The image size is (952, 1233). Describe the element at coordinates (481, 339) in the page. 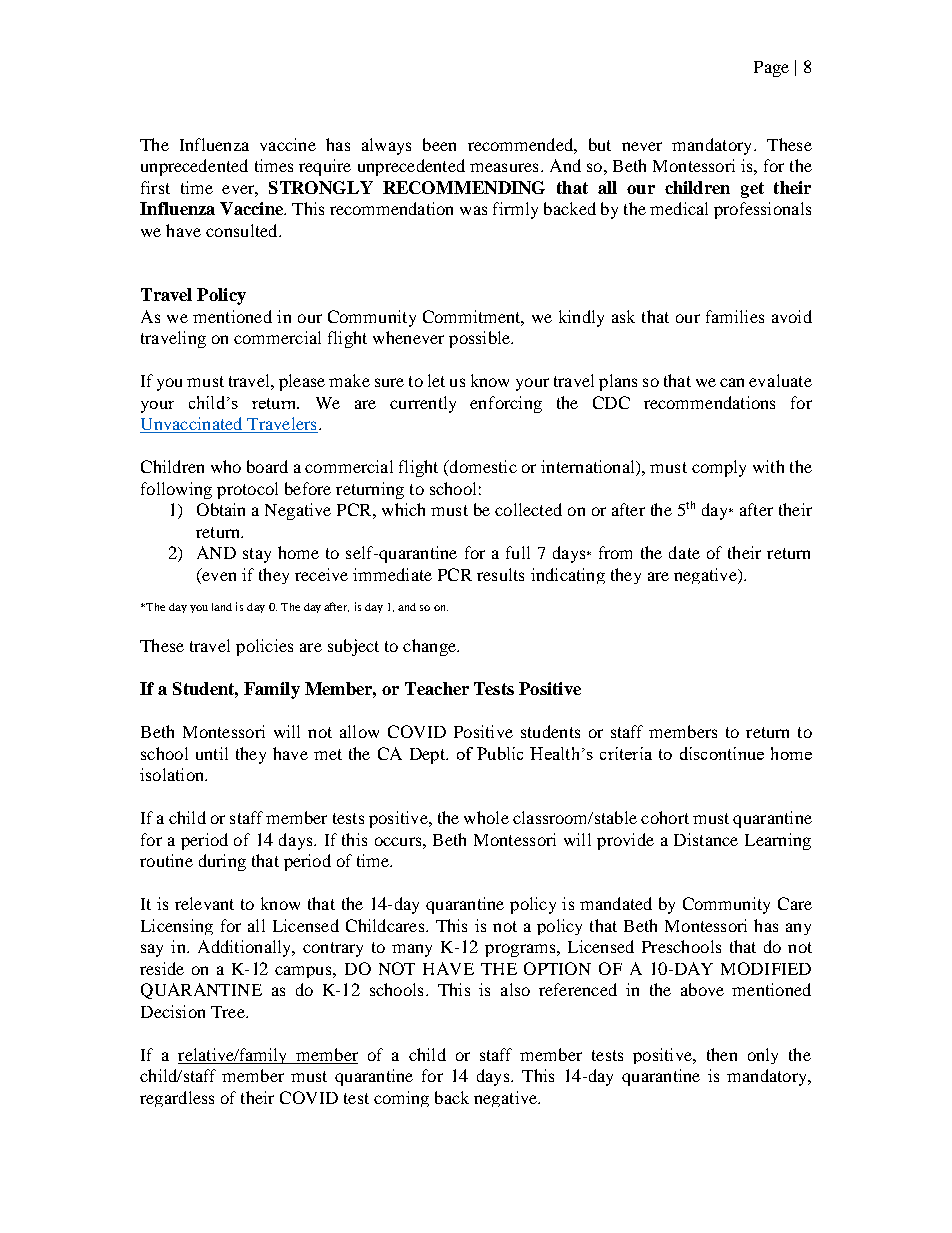

I see `possible` at that location.
